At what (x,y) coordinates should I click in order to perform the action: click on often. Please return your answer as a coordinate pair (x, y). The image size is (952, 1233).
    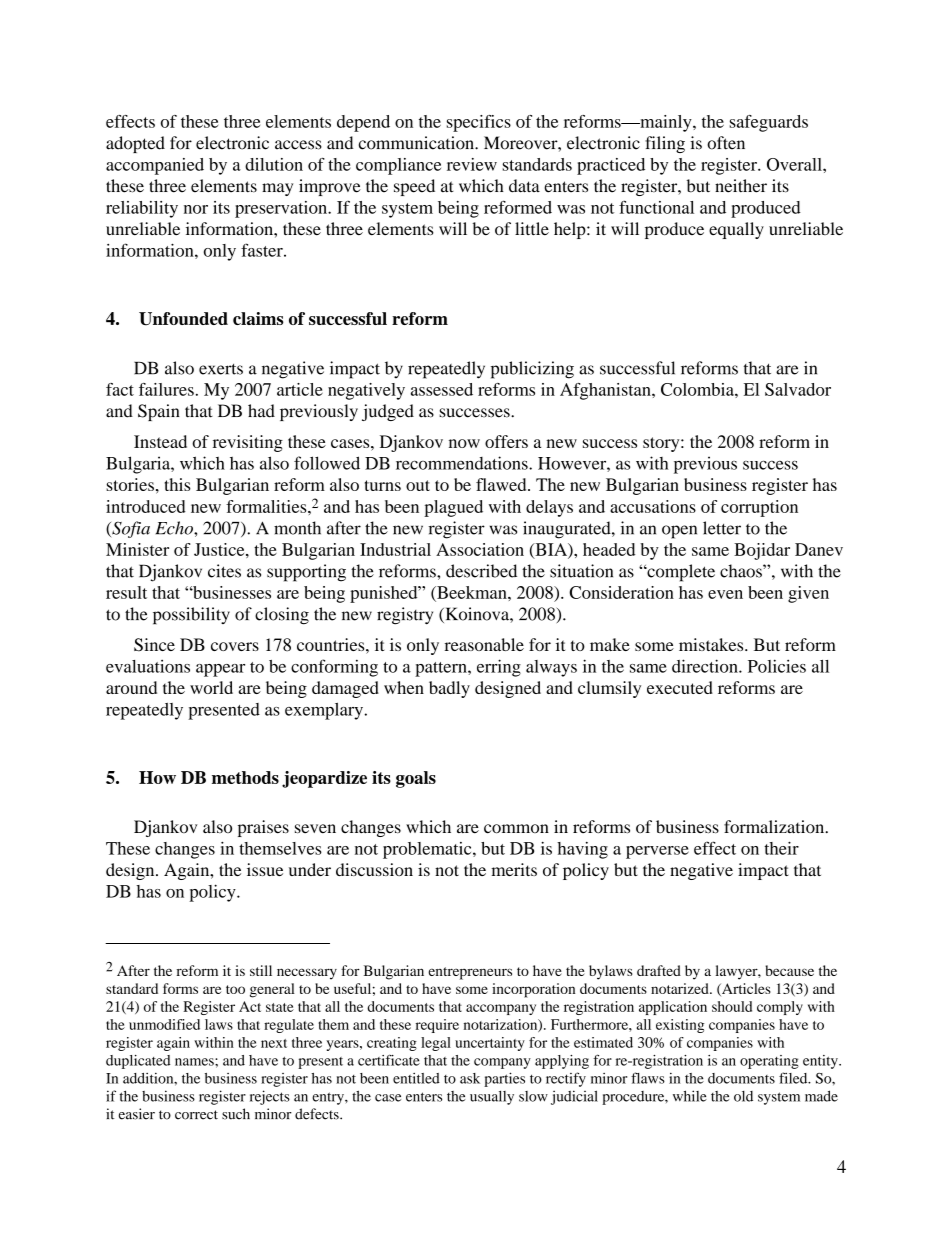
    Looking at the image, I should click on (726, 143).
